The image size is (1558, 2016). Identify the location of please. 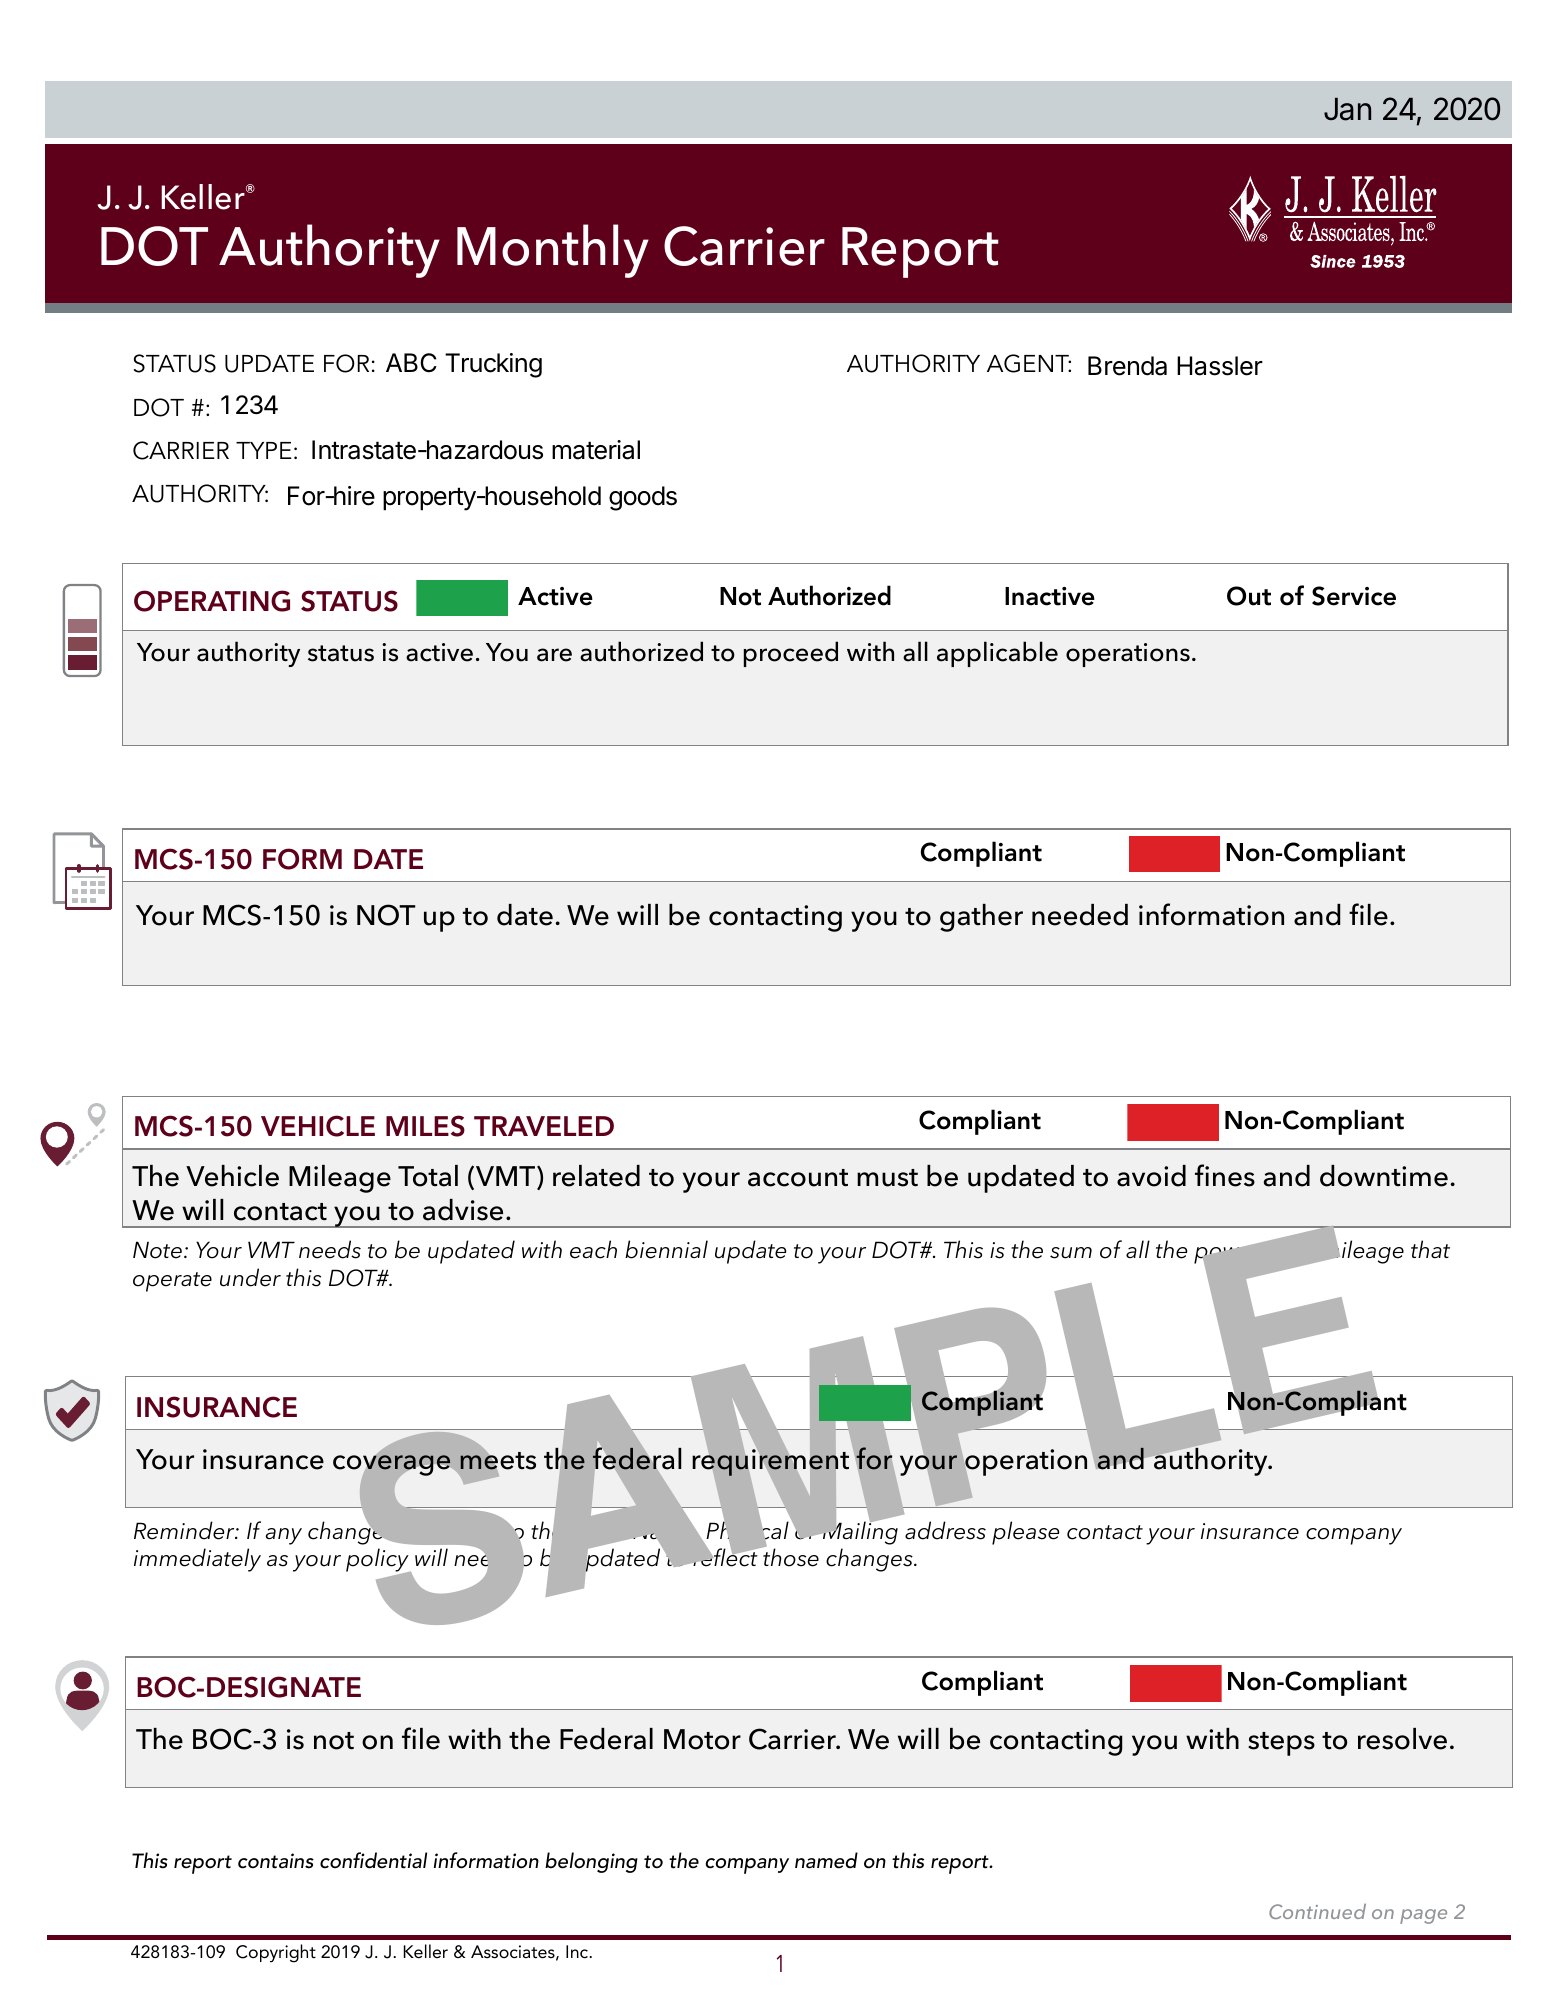
(1025, 1533).
